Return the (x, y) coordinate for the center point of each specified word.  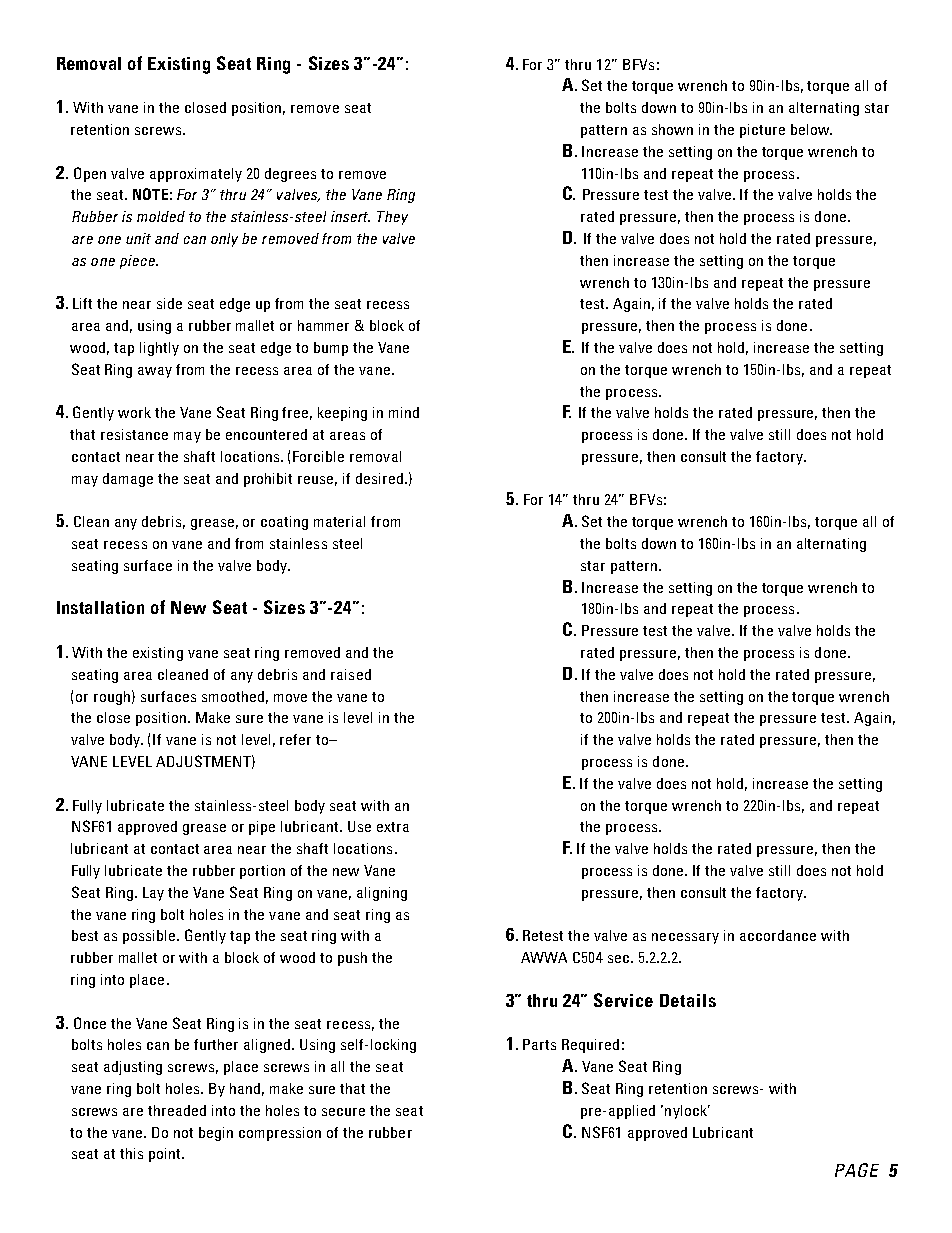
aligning (382, 894)
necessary (685, 938)
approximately (196, 175)
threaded (177, 1110)
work (134, 412)
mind (404, 412)
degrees (290, 175)
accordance (778, 935)
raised (351, 674)
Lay (153, 894)
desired (379, 478)
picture (762, 131)
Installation (100, 607)
